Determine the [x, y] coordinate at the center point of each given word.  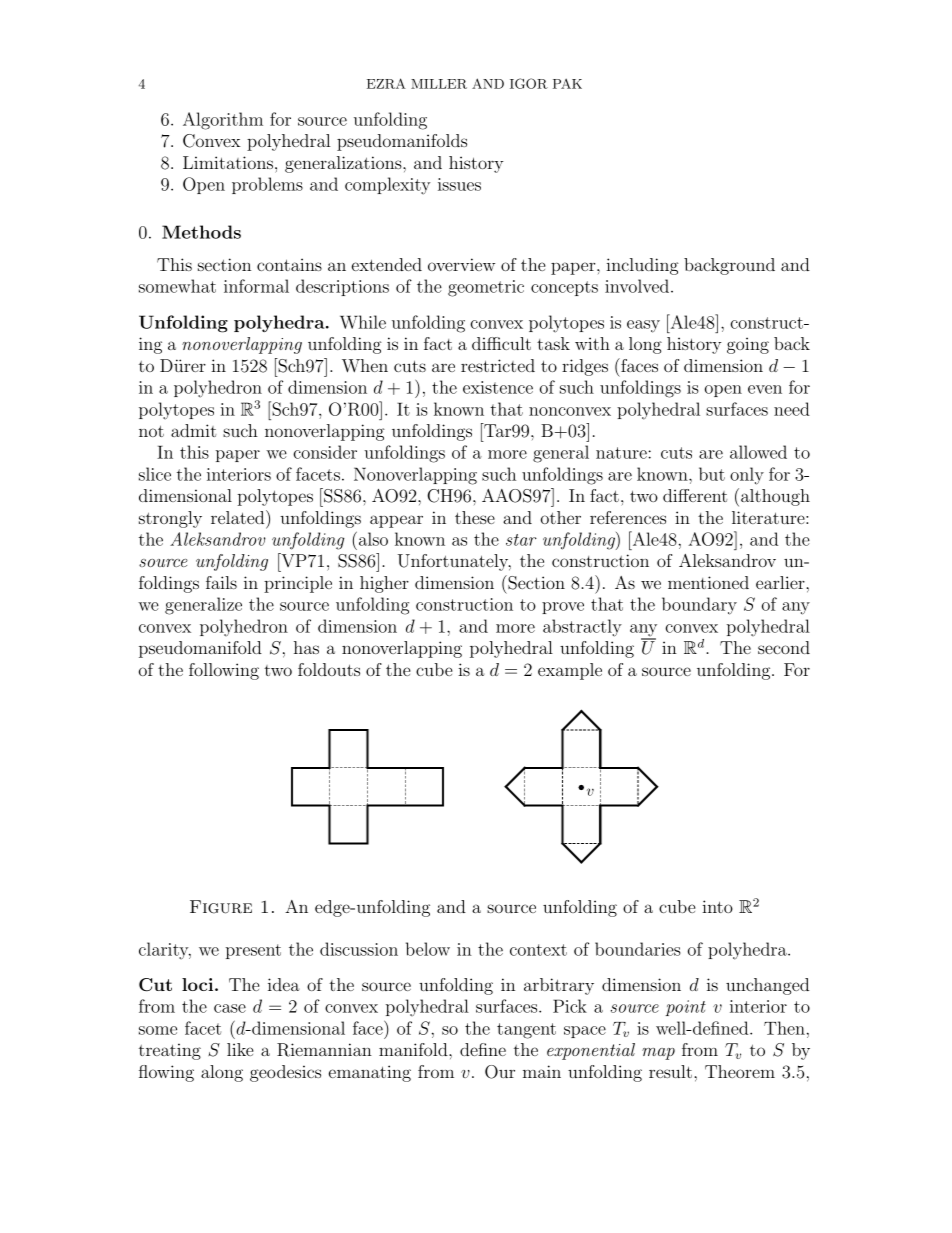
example [570, 671]
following [224, 671]
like [240, 1049]
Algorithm [223, 121]
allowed [758, 452]
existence [498, 387]
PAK [567, 83]
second [784, 647]
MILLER [439, 84]
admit [193, 430]
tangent [526, 1031]
